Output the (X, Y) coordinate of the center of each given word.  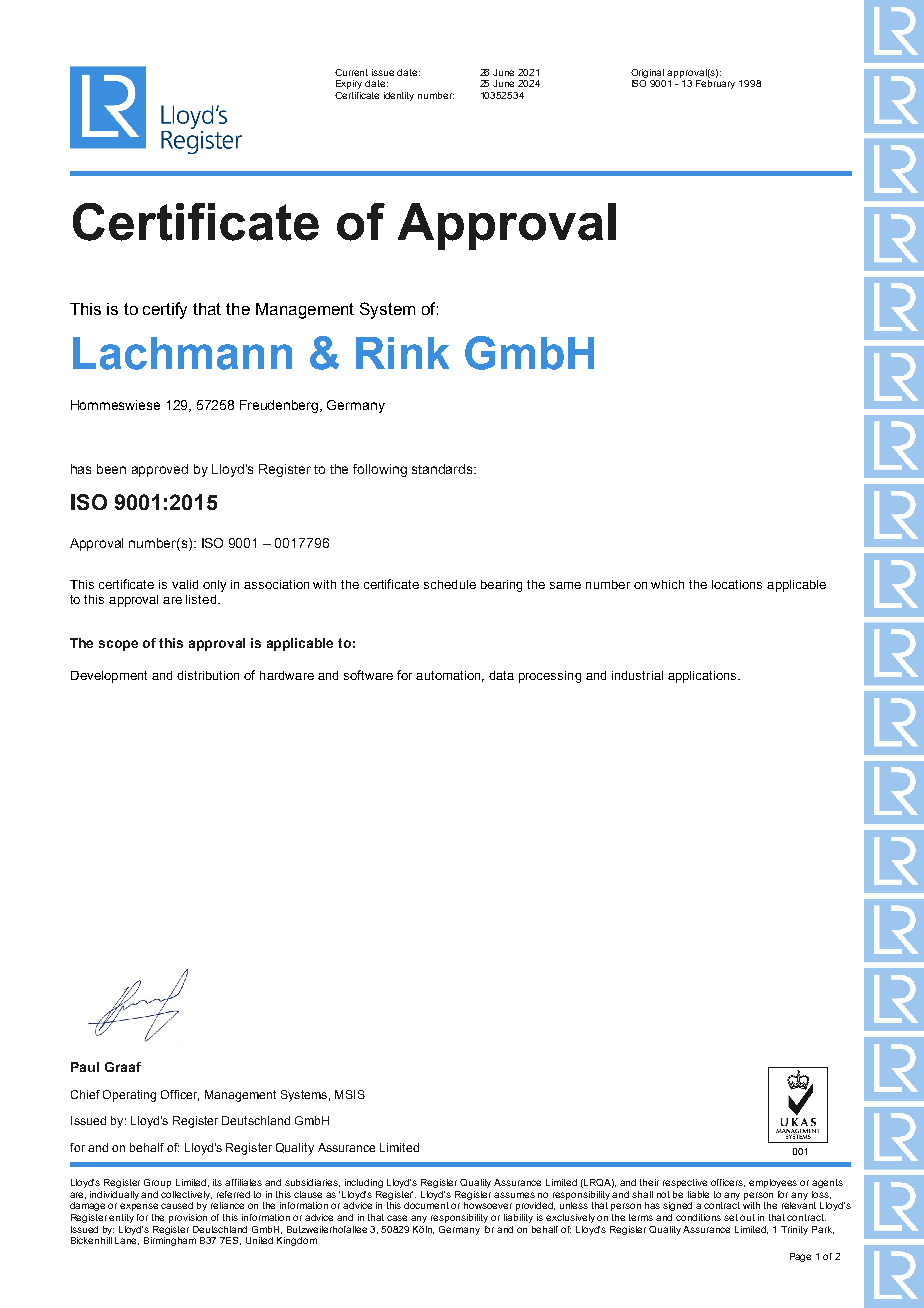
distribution (208, 675)
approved (160, 470)
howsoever (488, 1205)
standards (443, 469)
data (501, 675)
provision (188, 1218)
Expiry (349, 84)
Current (351, 72)
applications (703, 677)
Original (647, 73)
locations (737, 584)
